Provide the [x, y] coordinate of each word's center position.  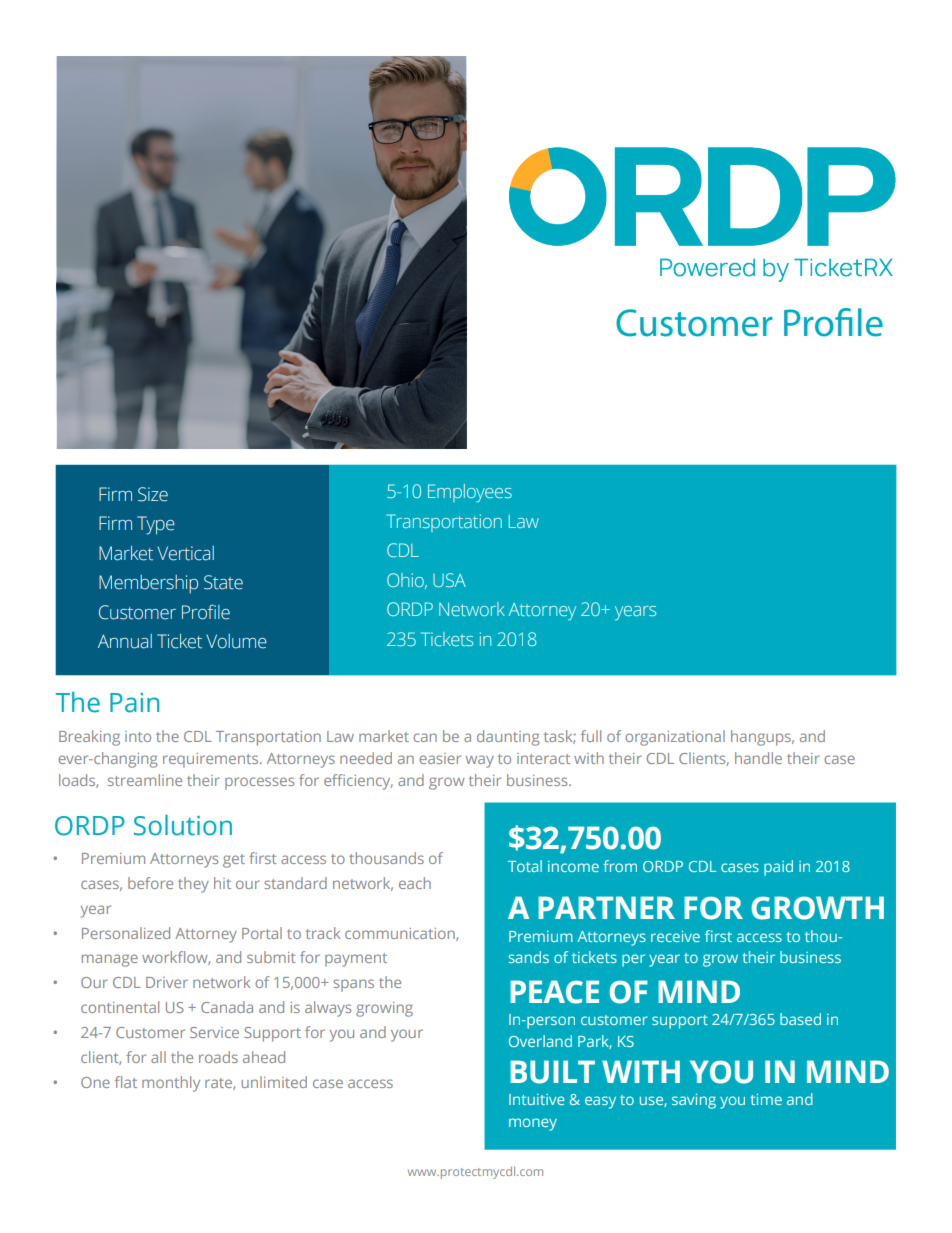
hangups [762, 738]
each [415, 883]
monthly [171, 1084]
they [193, 885]
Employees [470, 493]
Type [156, 525]
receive [675, 936]
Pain [134, 703]
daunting [508, 738]
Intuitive [537, 1099]
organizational [675, 738]
